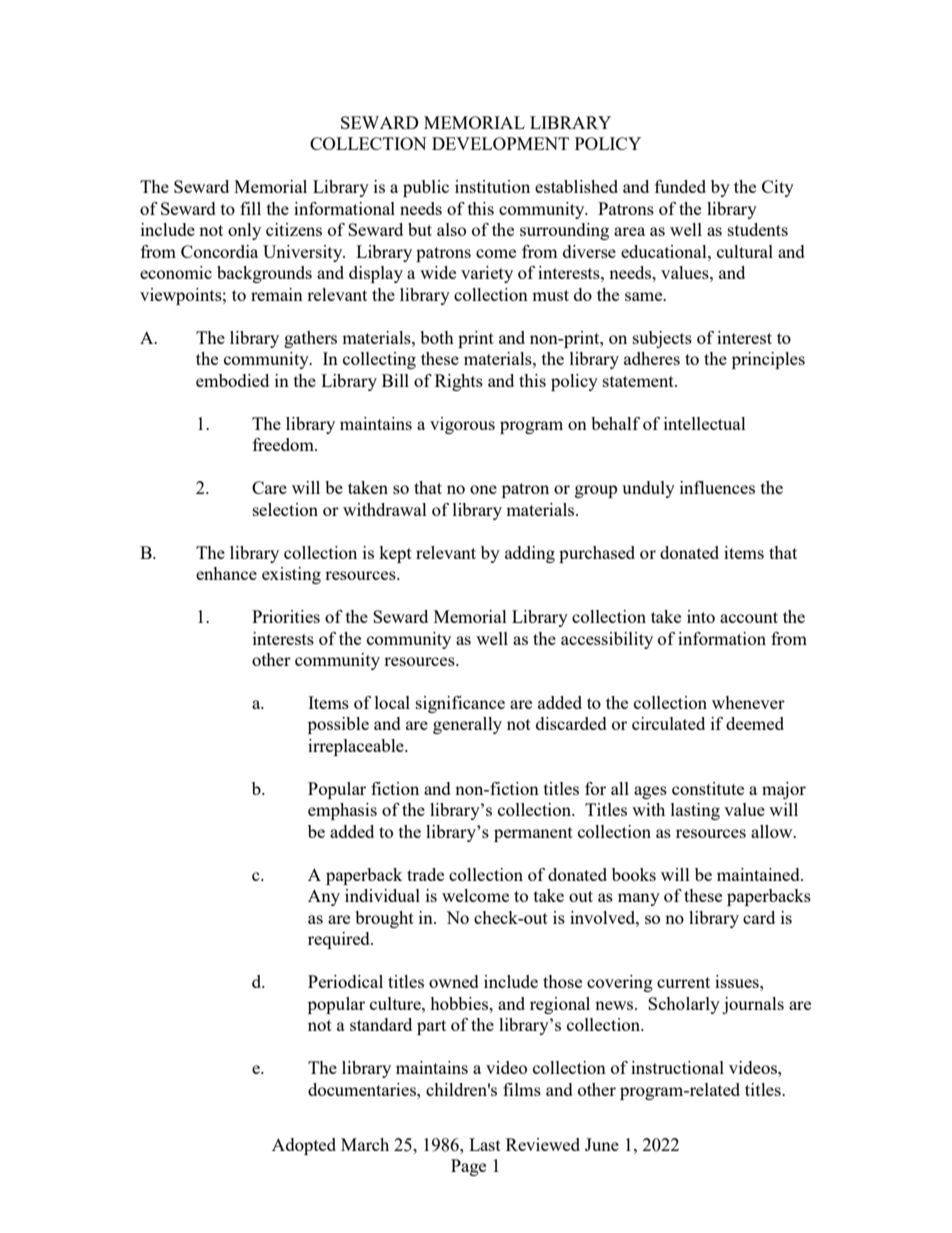  Describe the element at coordinates (462, 425) in the screenshot. I see `vigorous` at that location.
